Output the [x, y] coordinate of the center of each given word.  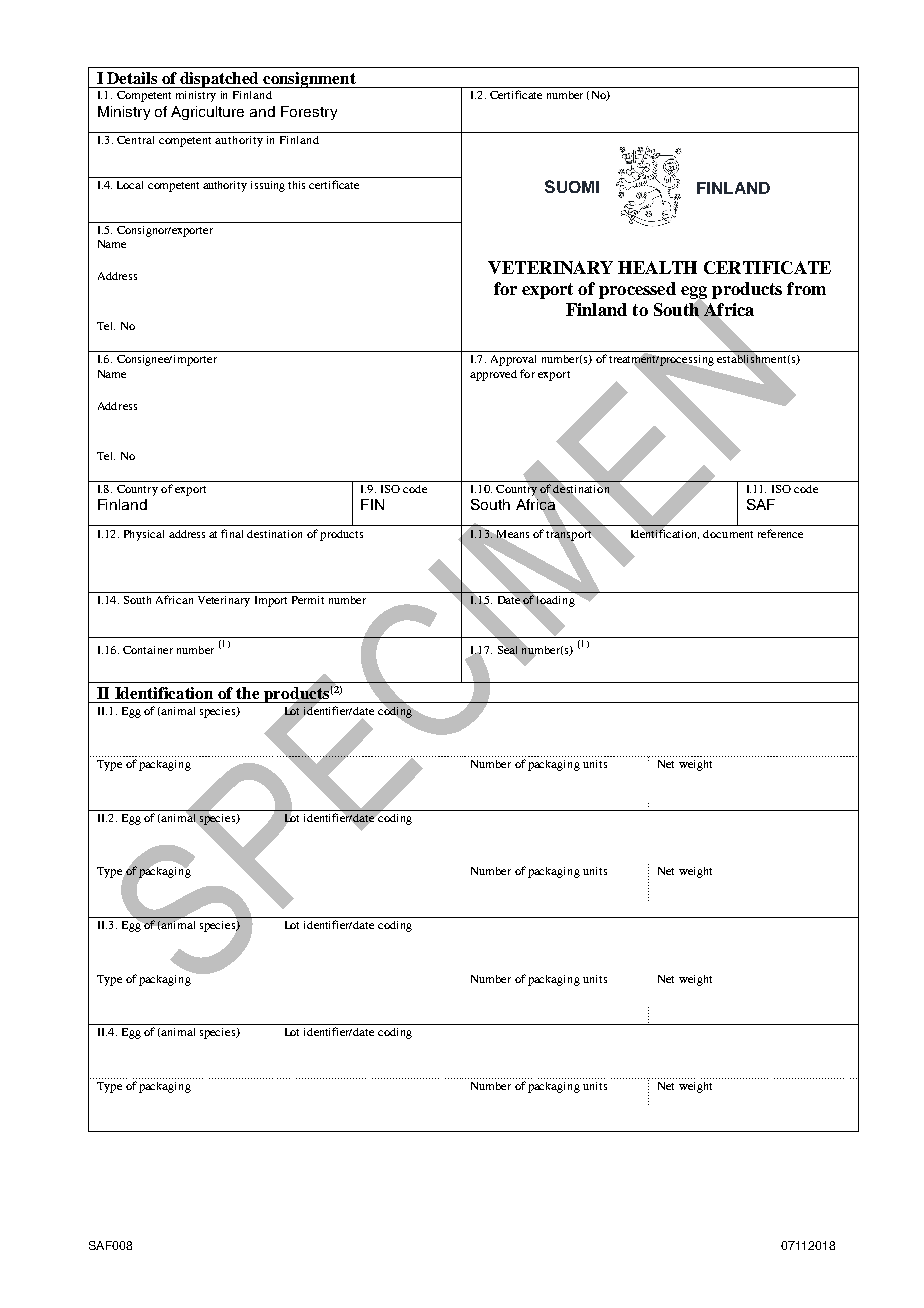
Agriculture [207, 113]
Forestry [309, 113]
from [806, 288]
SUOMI [572, 186]
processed [637, 290]
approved [493, 375]
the [247, 693]
